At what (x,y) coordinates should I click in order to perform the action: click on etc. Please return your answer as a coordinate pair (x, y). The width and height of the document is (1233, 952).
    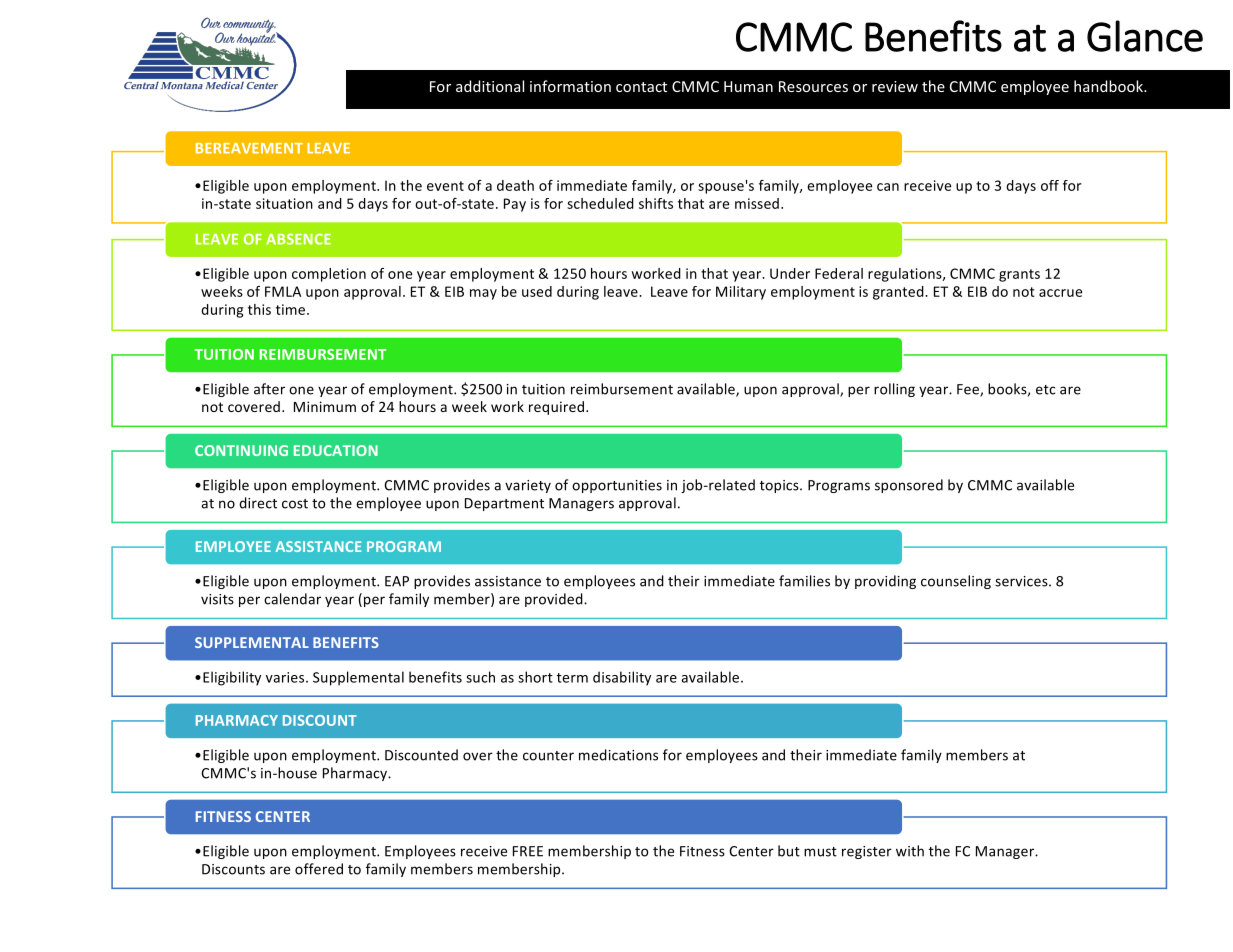
    Looking at the image, I should click on (1045, 390).
